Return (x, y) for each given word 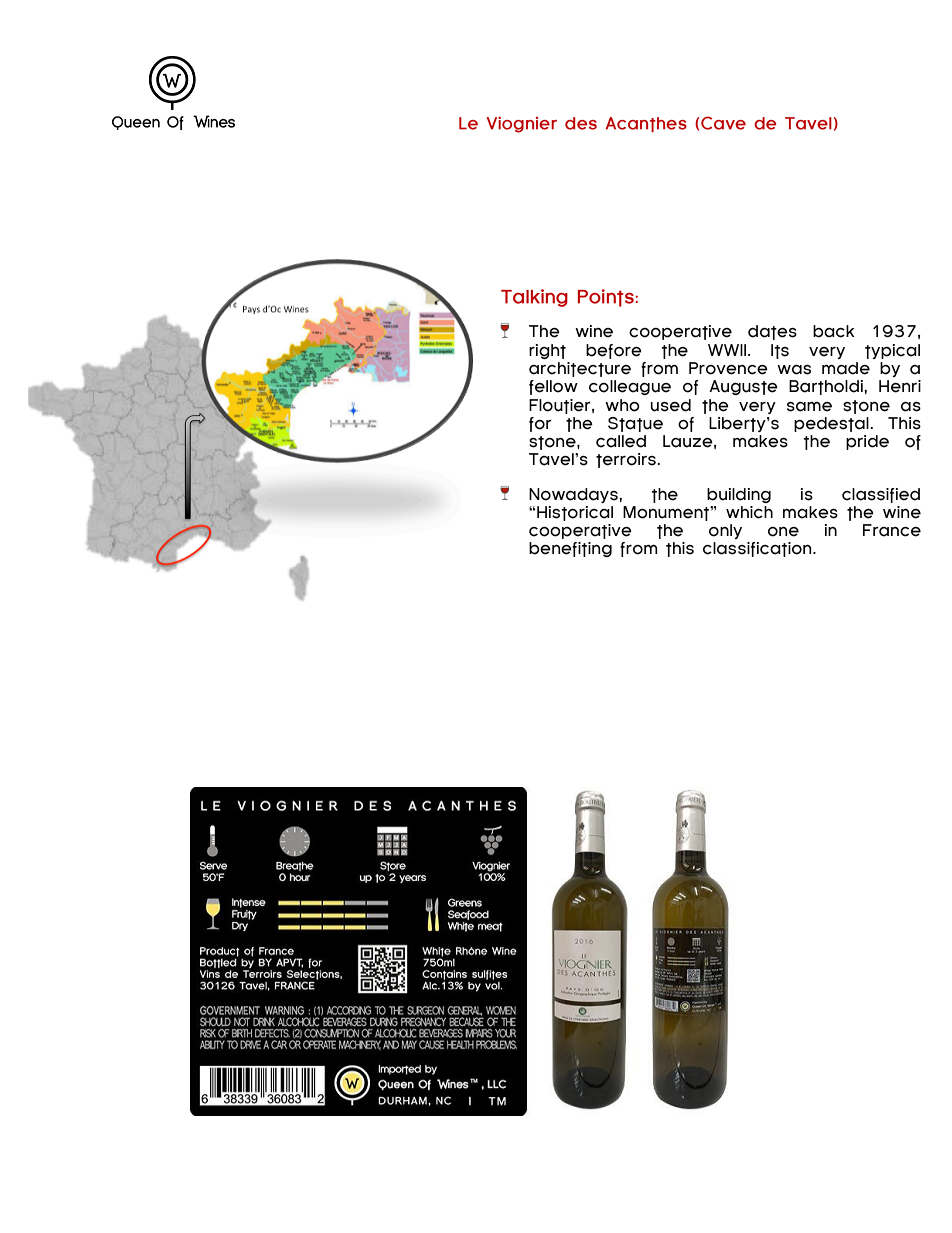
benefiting (570, 549)
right (547, 351)
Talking (534, 298)
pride (867, 442)
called (621, 441)
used (671, 405)
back (834, 331)
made (846, 368)
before (614, 351)
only (725, 531)
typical (892, 351)
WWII (728, 350)
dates (772, 332)
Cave (722, 123)
